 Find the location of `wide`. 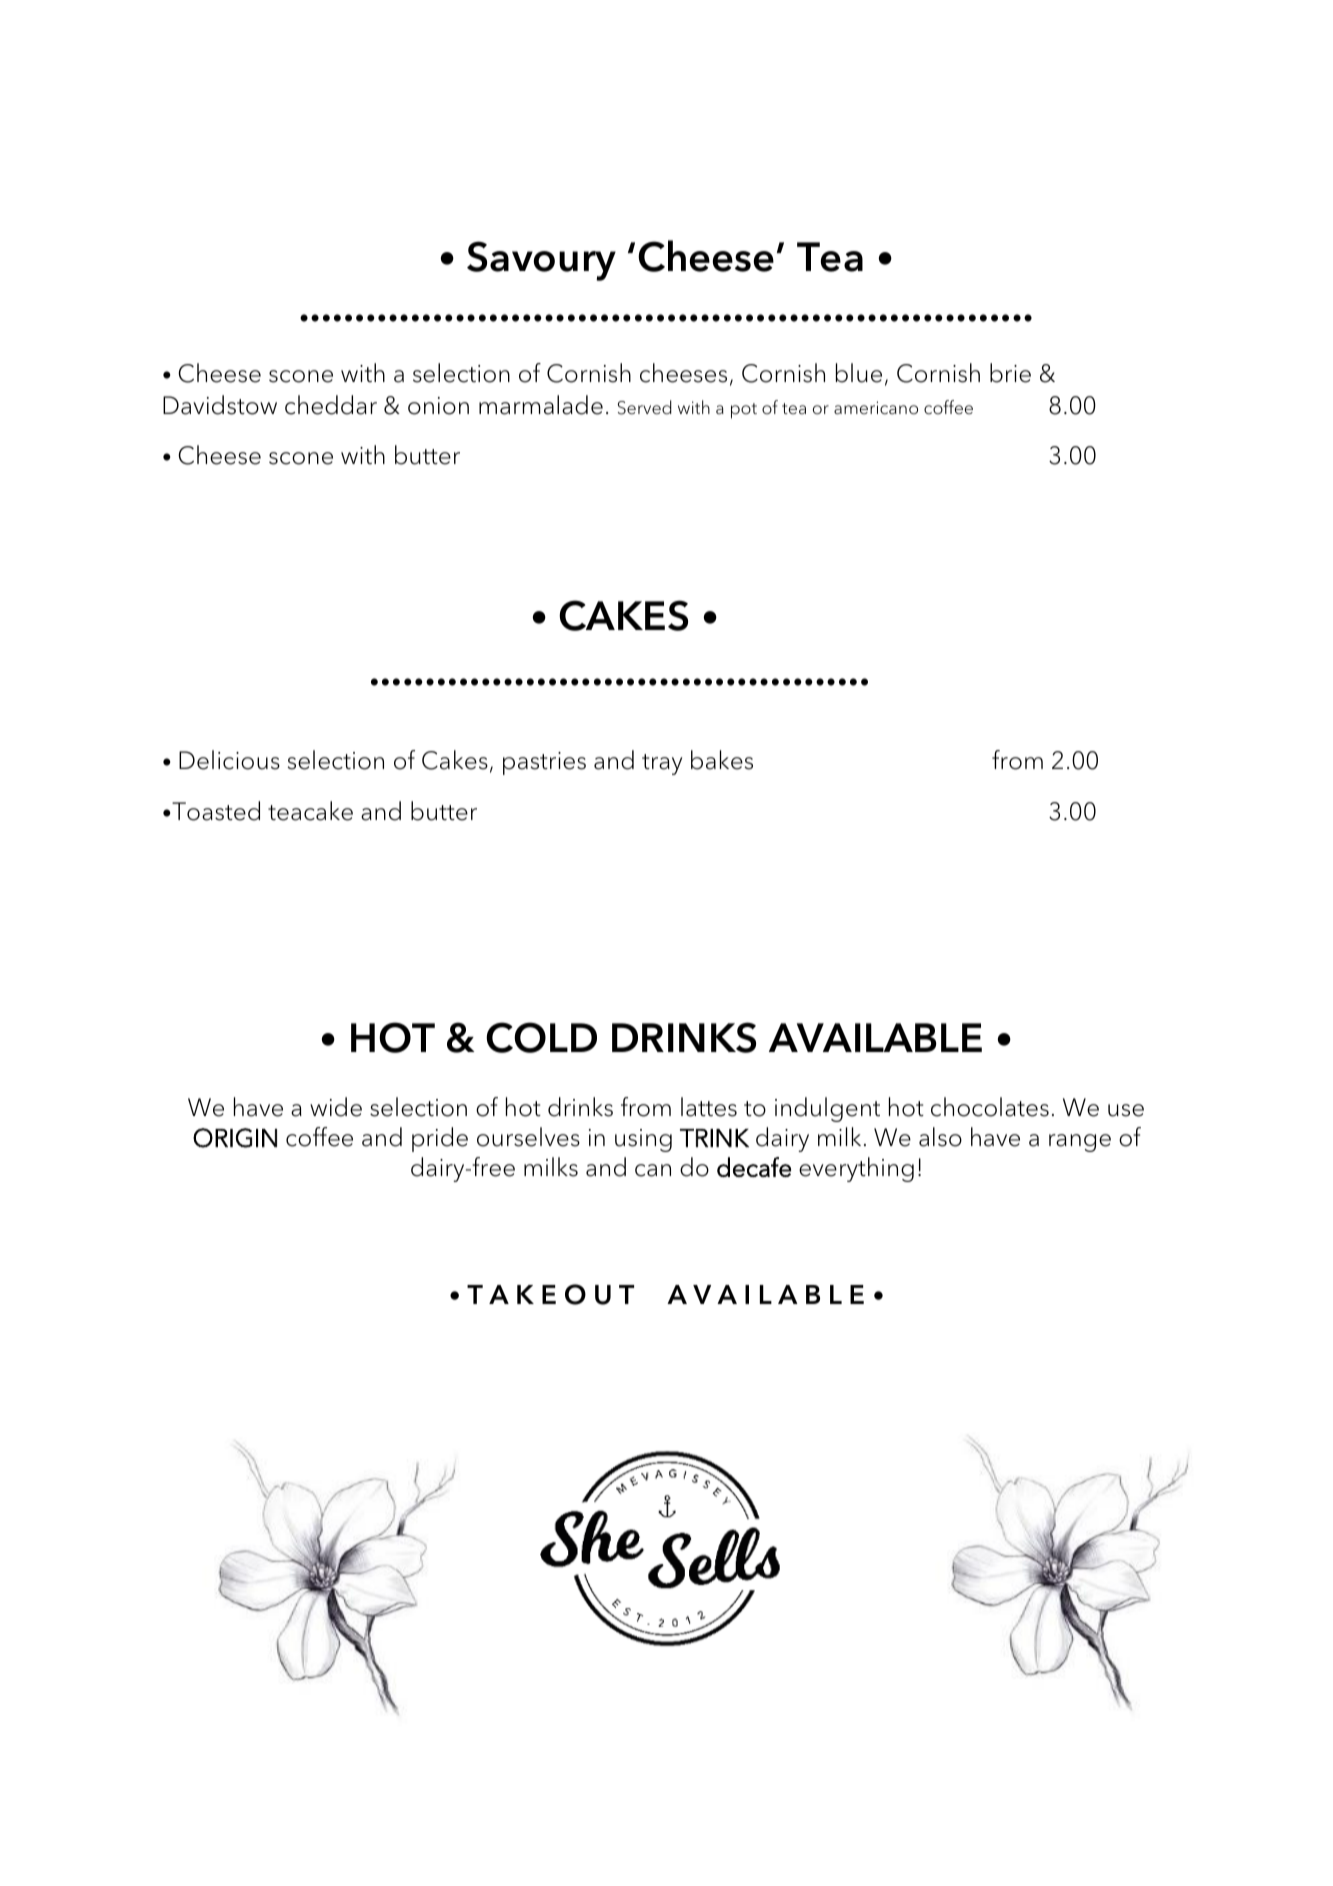

wide is located at coordinates (336, 1107).
